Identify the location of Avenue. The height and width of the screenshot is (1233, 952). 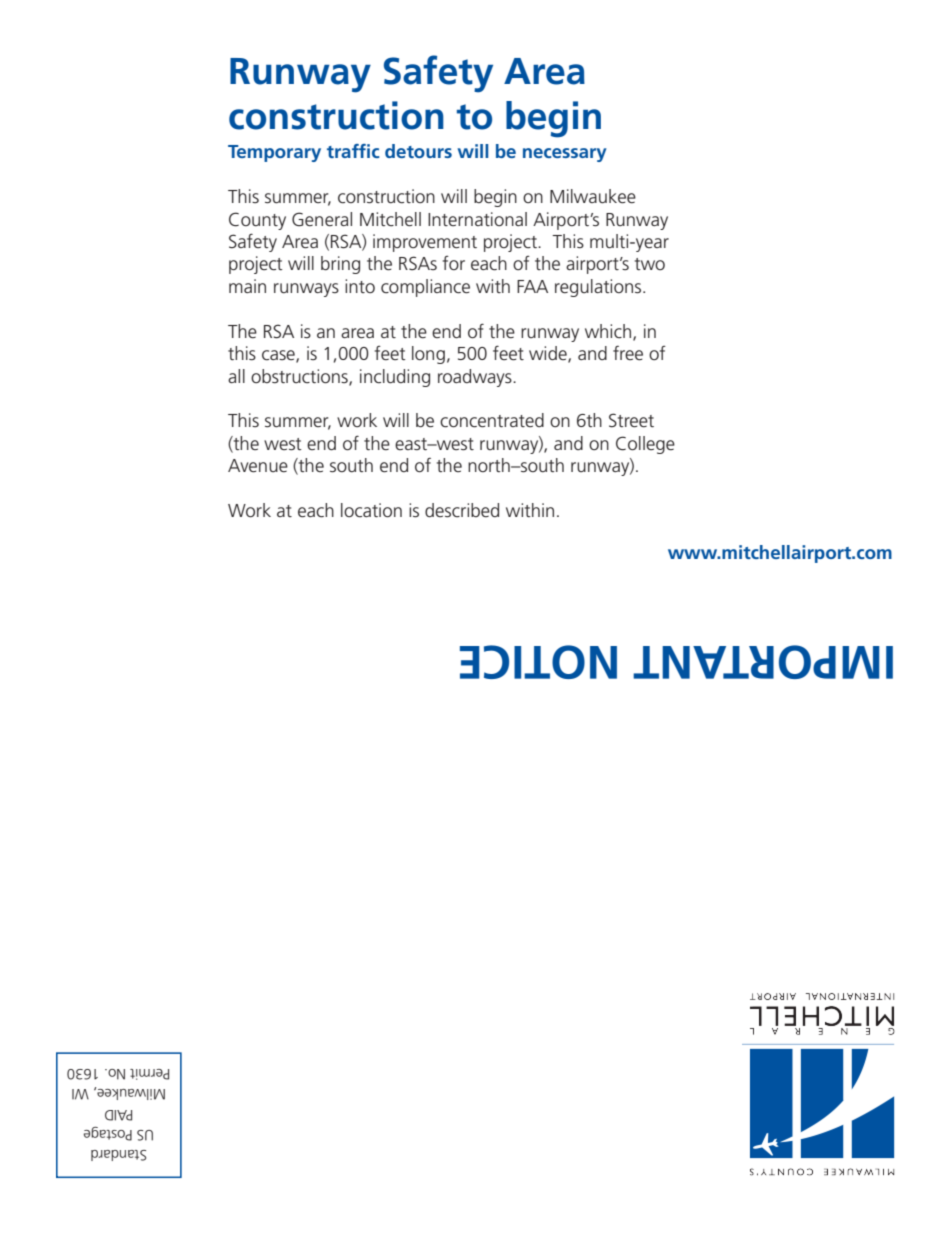
(258, 466).
